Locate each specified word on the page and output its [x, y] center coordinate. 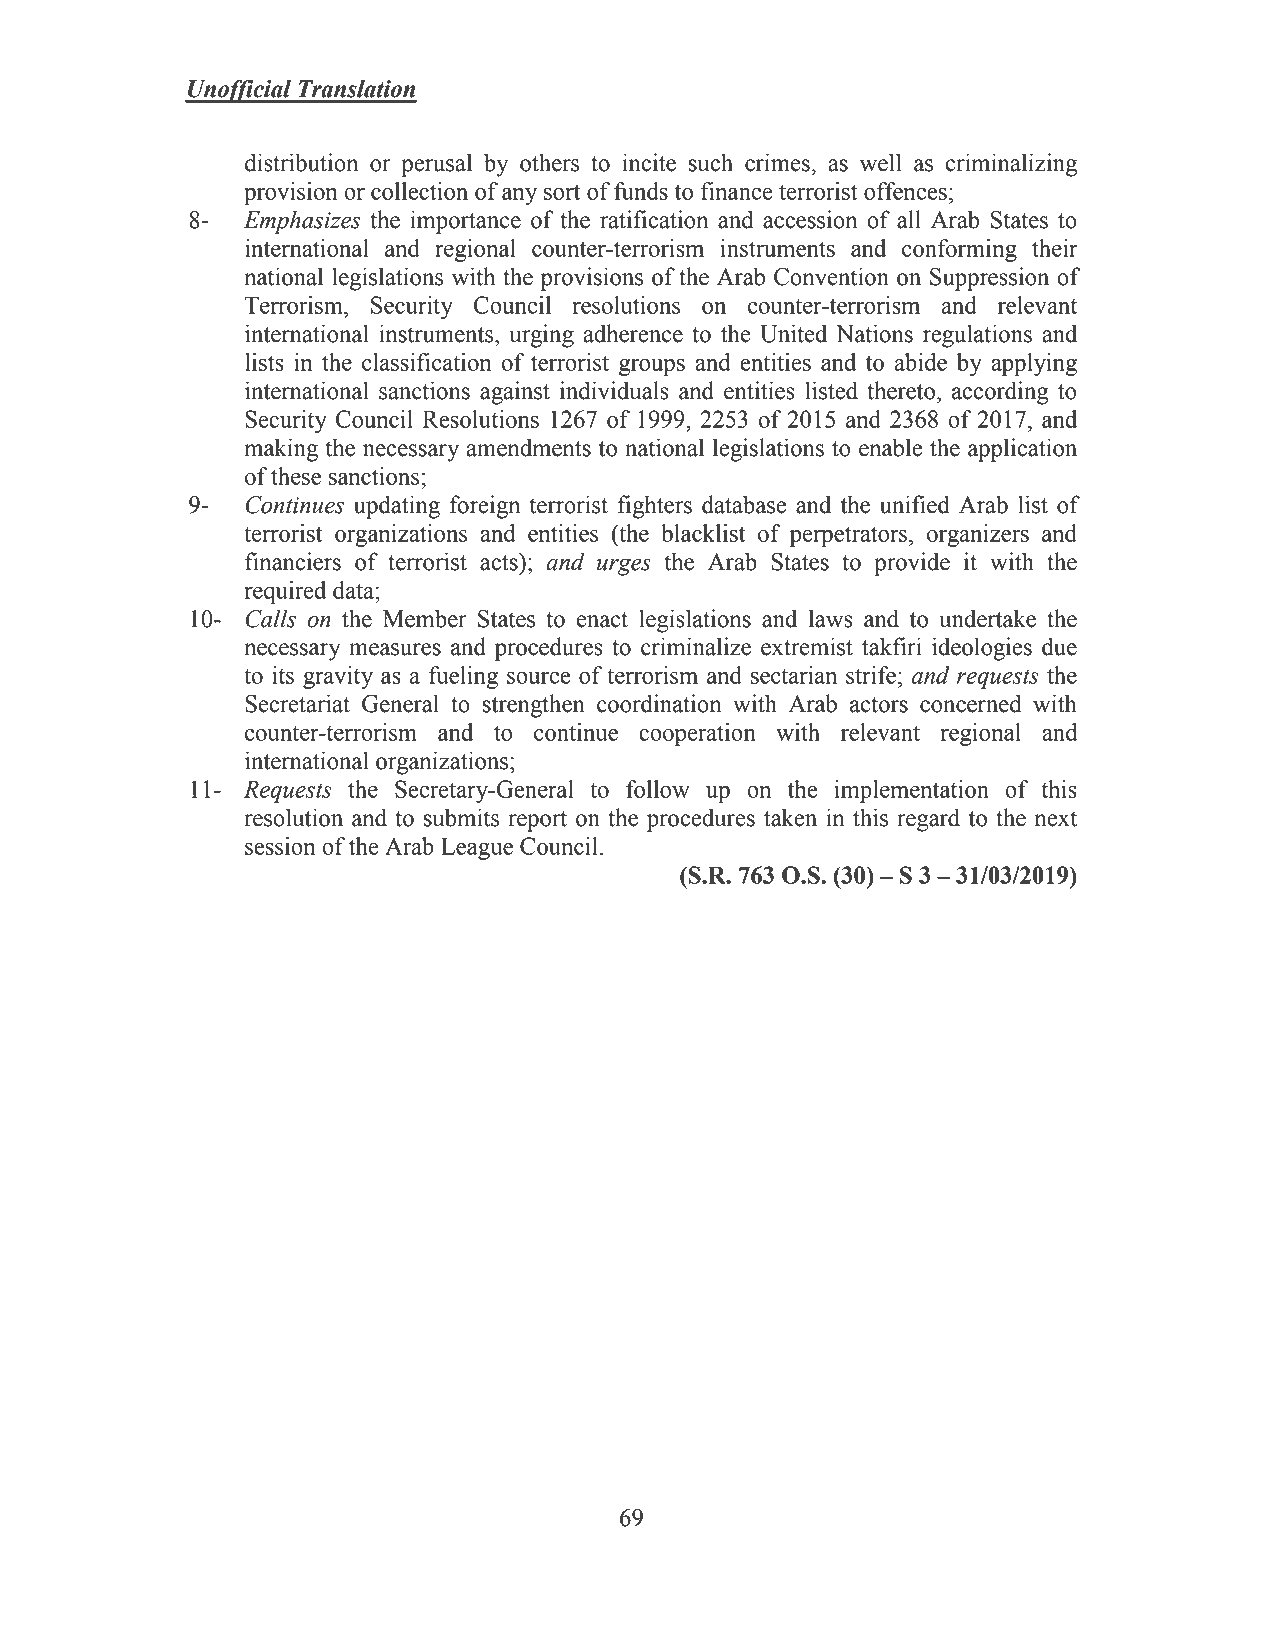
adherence [633, 333]
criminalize [696, 646]
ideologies [982, 649]
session [280, 846]
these [296, 476]
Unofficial [240, 91]
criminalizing [1011, 165]
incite [649, 162]
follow [658, 789]
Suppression [989, 279]
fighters [655, 507]
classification [427, 362]
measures [395, 649]
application [1022, 450]
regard [928, 820]
